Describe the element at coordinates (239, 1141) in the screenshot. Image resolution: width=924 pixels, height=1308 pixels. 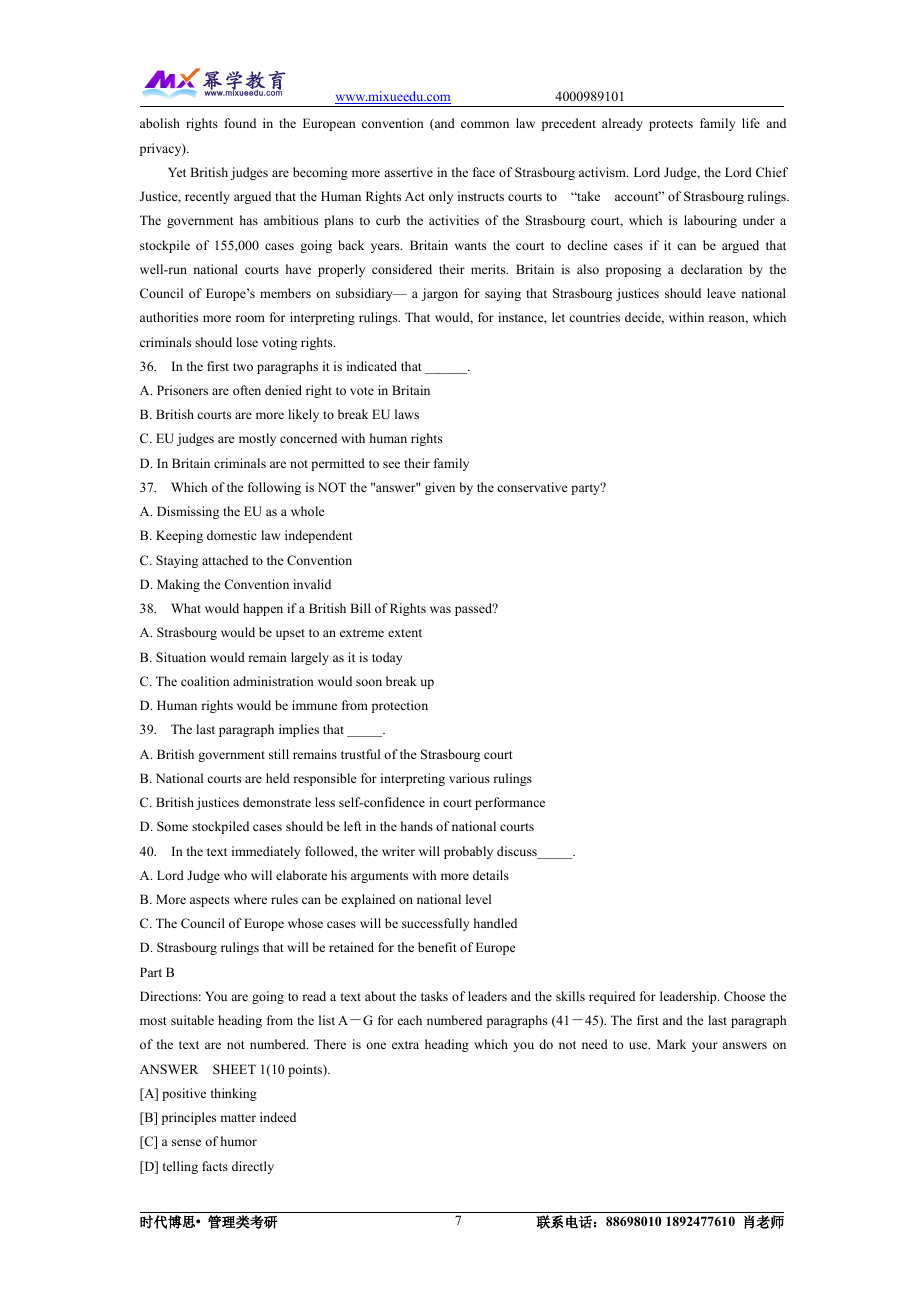
I see `humor` at that location.
